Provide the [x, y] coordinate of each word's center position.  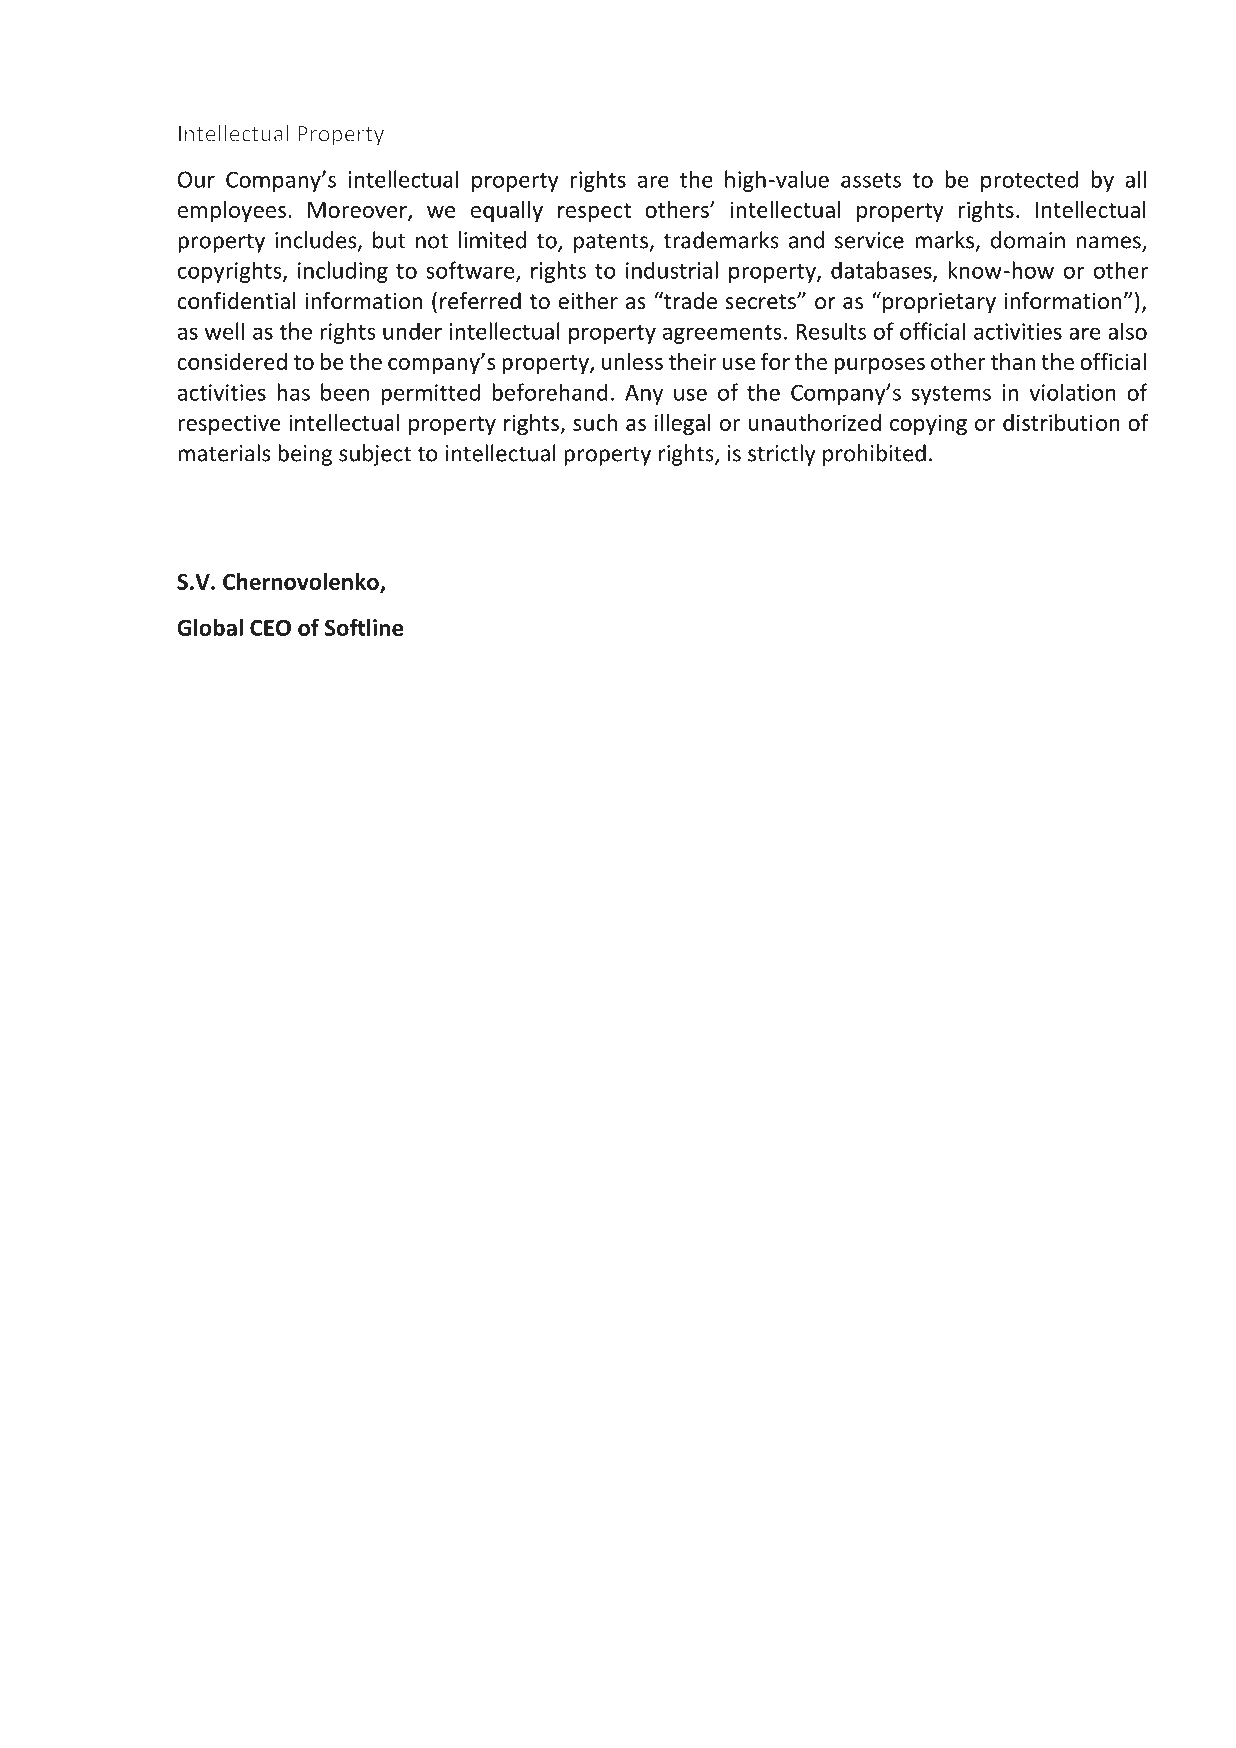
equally [507, 211]
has [293, 392]
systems [951, 395]
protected [1029, 181]
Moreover [358, 211]
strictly [782, 455]
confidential [237, 301]
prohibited [874, 455]
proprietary [939, 303]
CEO [270, 627]
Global [210, 627]
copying [928, 424]
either [588, 301]
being [305, 455]
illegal [683, 424]
